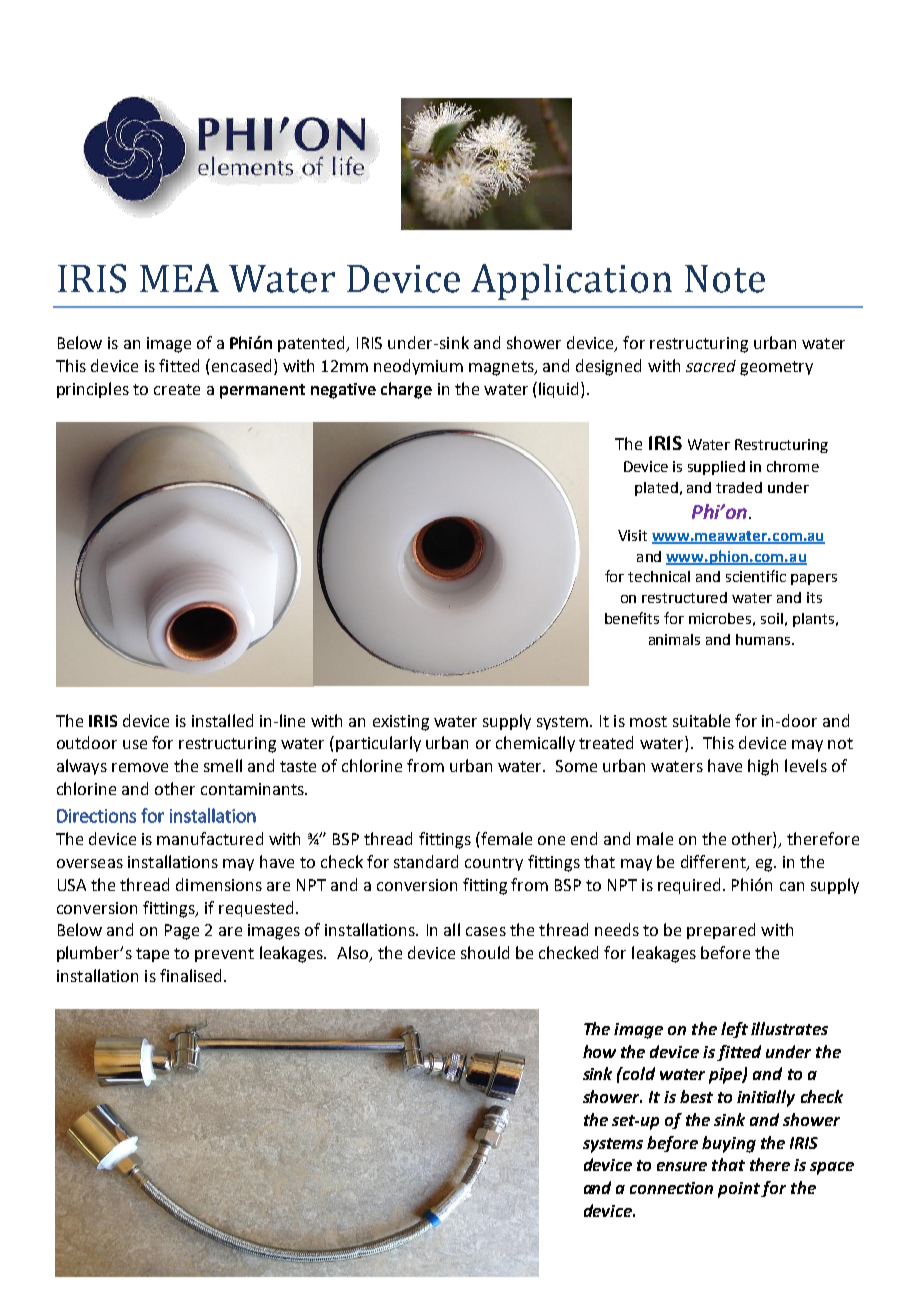 The height and width of the document is (1308, 924). What do you see at coordinates (177, 389) in the document?
I see `create` at bounding box center [177, 389].
